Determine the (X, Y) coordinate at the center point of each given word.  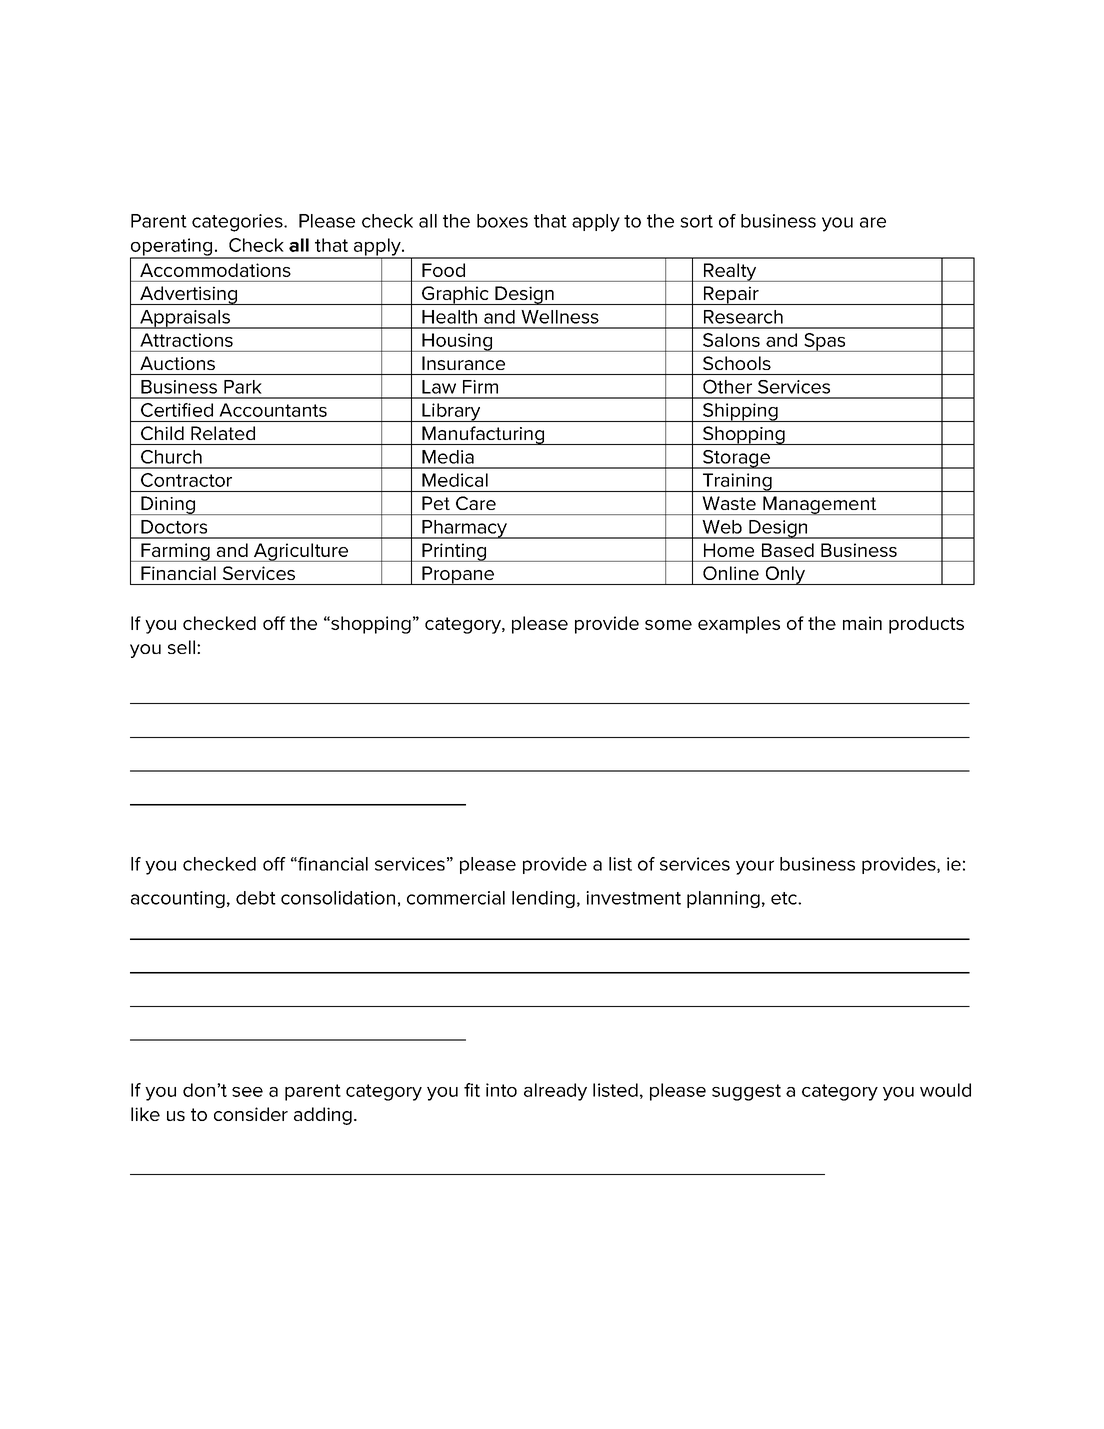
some (668, 625)
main (862, 623)
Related (223, 433)
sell (181, 647)
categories (238, 223)
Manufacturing (483, 435)
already (555, 1092)
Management (820, 505)
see (247, 1092)
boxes (502, 221)
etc (785, 898)
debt (256, 898)
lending (543, 899)
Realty (730, 272)
